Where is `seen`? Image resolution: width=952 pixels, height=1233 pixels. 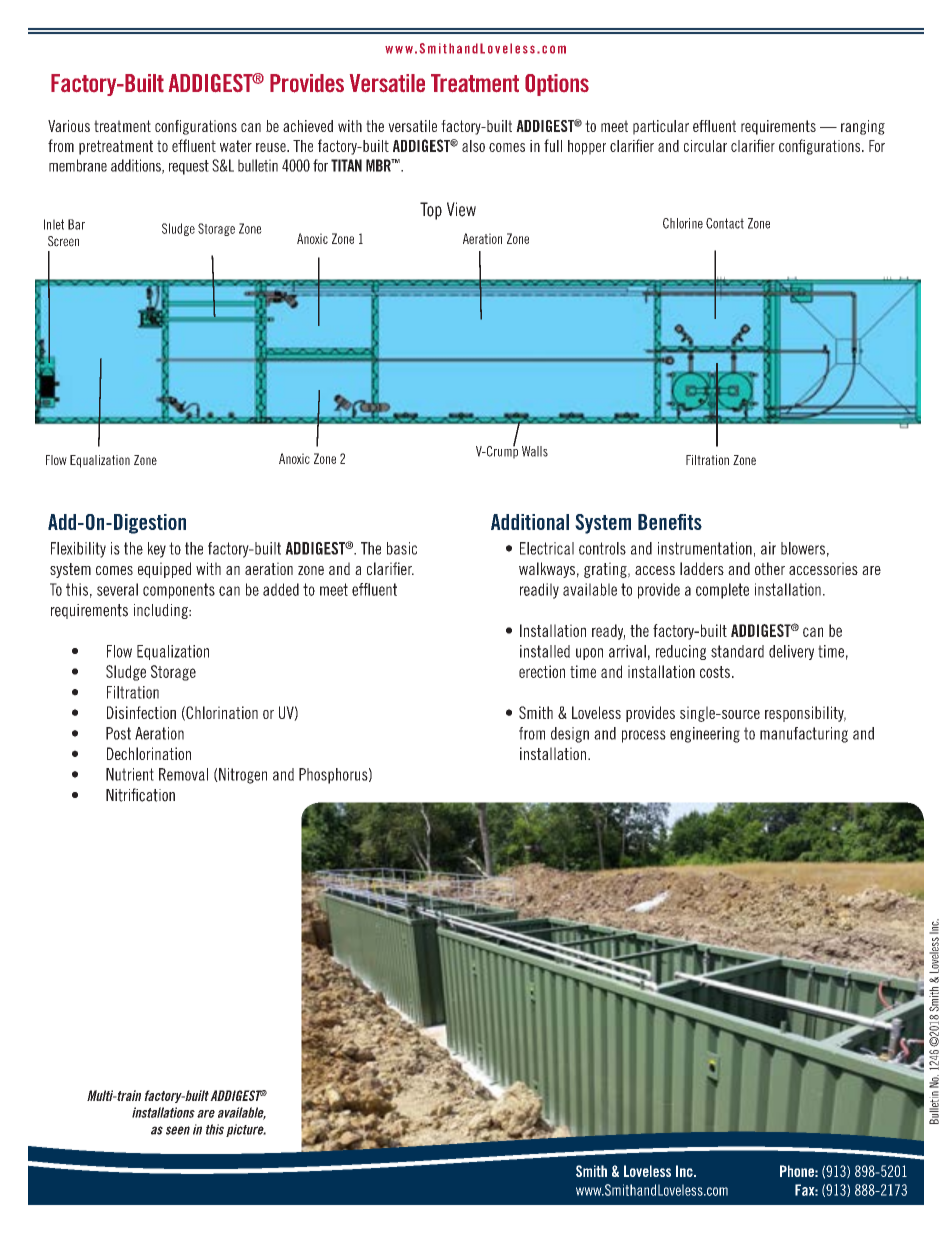
seen is located at coordinates (178, 1130).
